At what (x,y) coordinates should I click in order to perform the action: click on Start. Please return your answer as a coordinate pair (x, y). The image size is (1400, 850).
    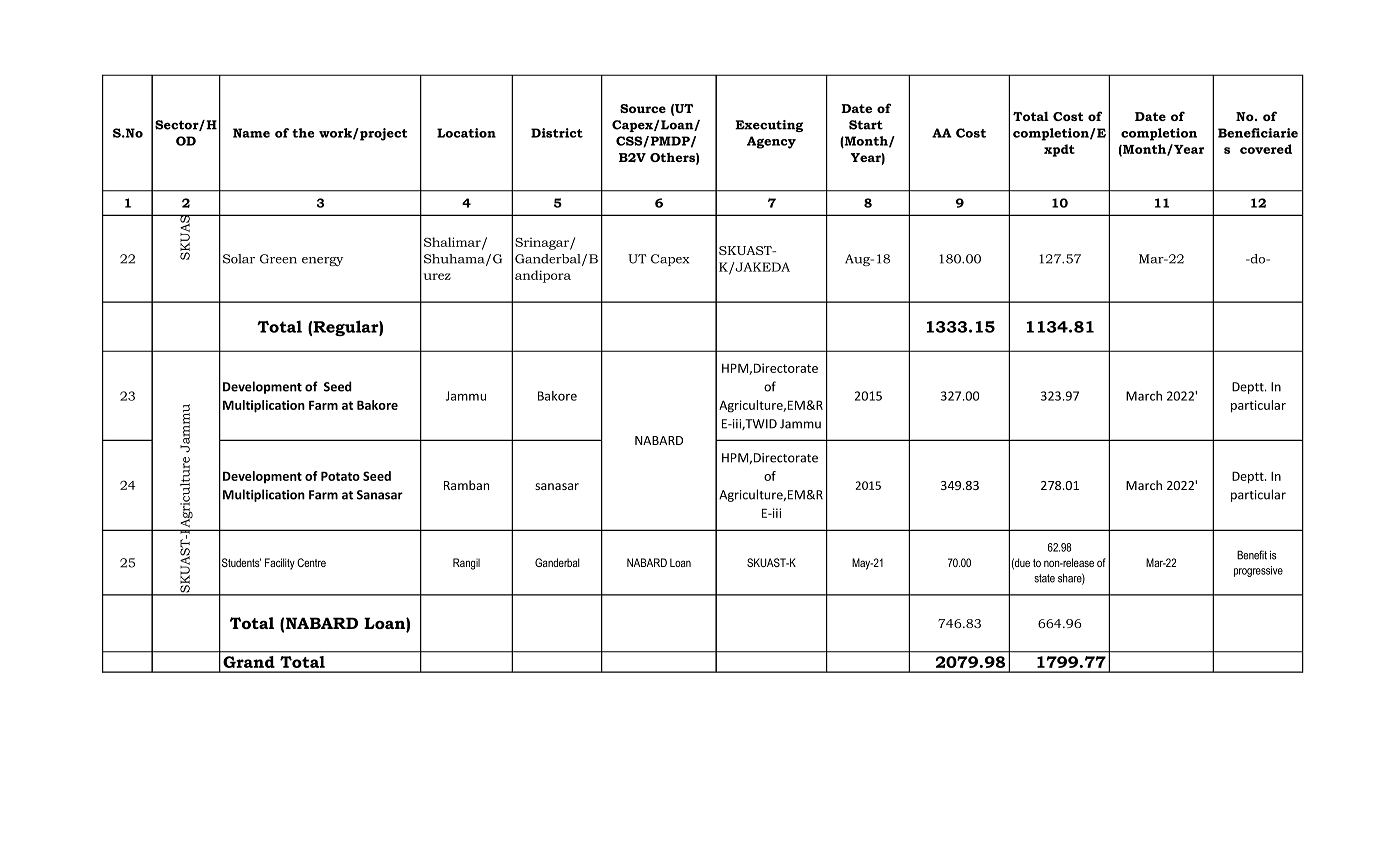
    Looking at the image, I should click on (866, 125).
